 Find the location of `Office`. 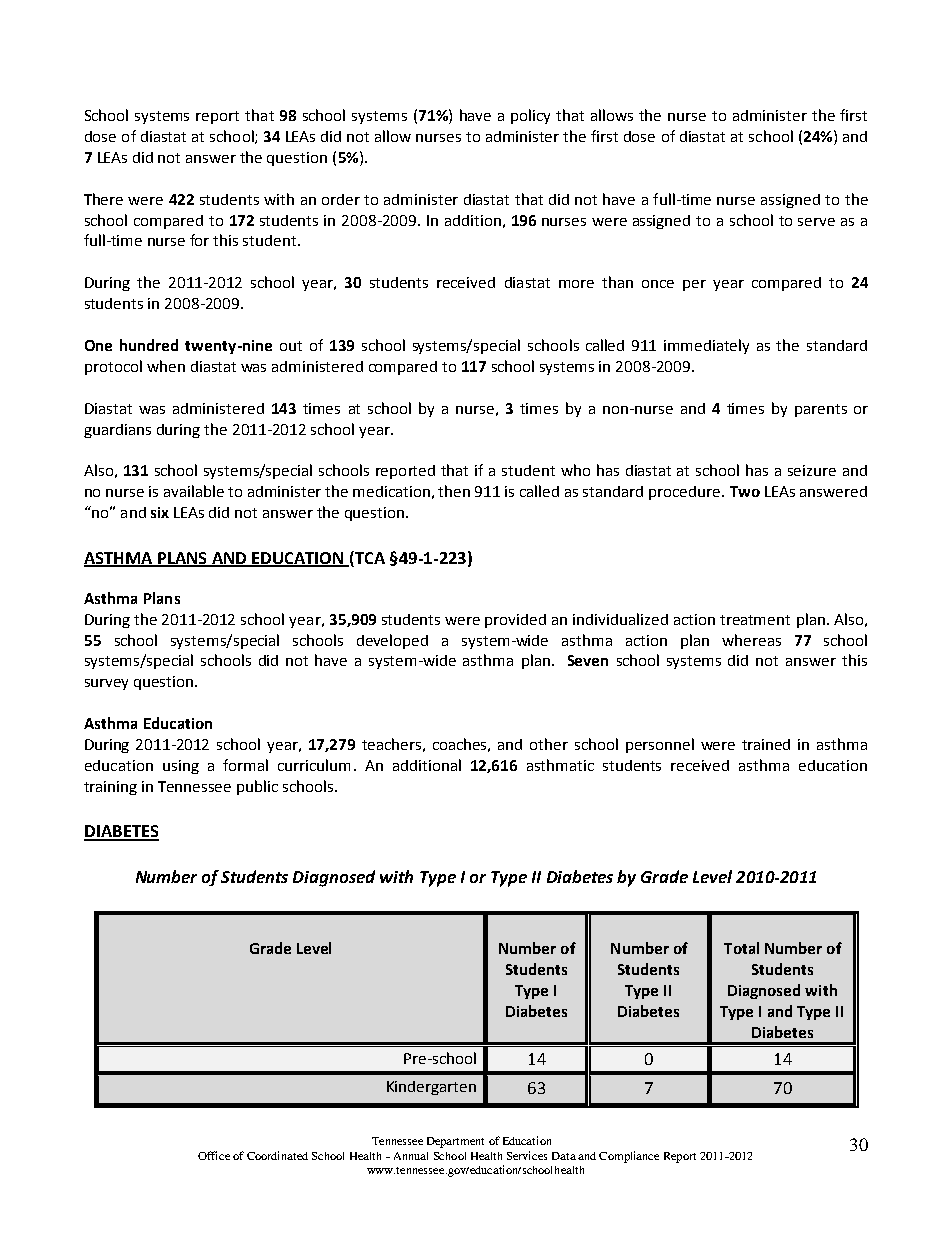

Office is located at coordinates (214, 1155).
